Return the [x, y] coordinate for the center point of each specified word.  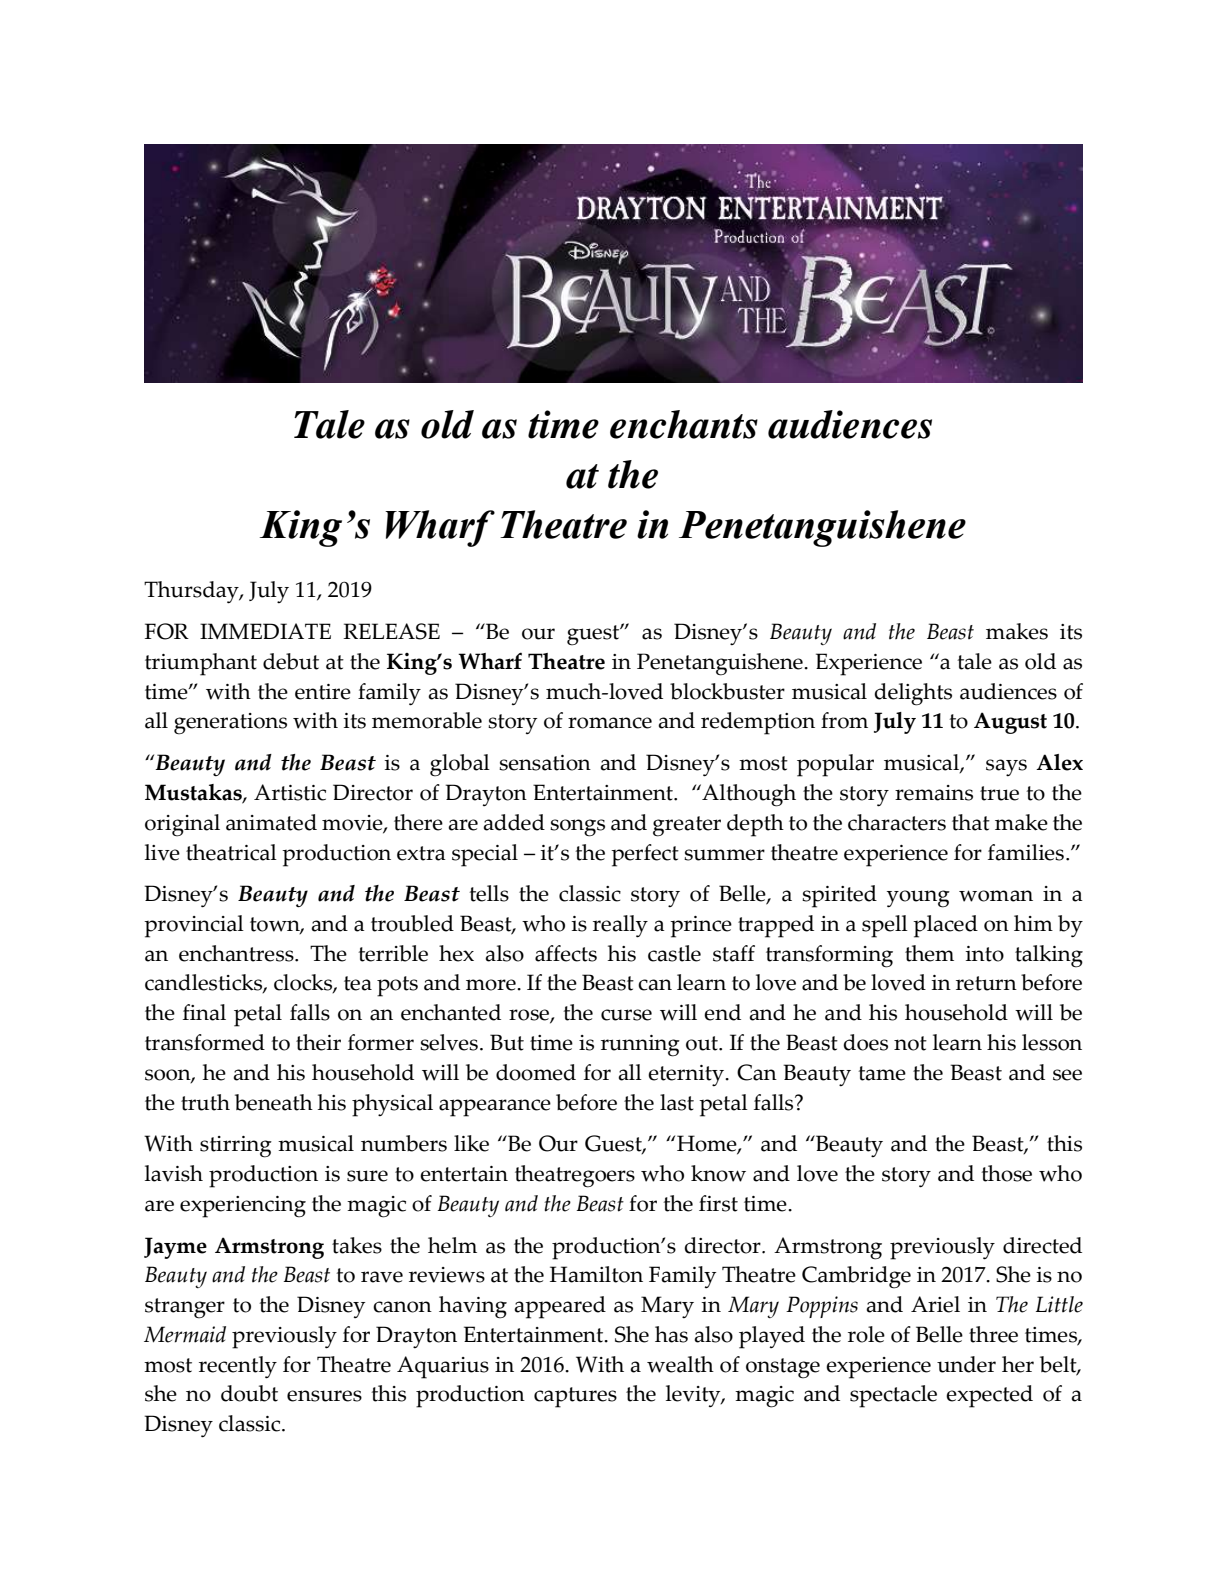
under [966, 1364]
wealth [680, 1364]
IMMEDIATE [265, 631]
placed [945, 926]
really [620, 926]
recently [238, 1367]
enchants [684, 424]
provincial [194, 926]
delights [913, 694]
